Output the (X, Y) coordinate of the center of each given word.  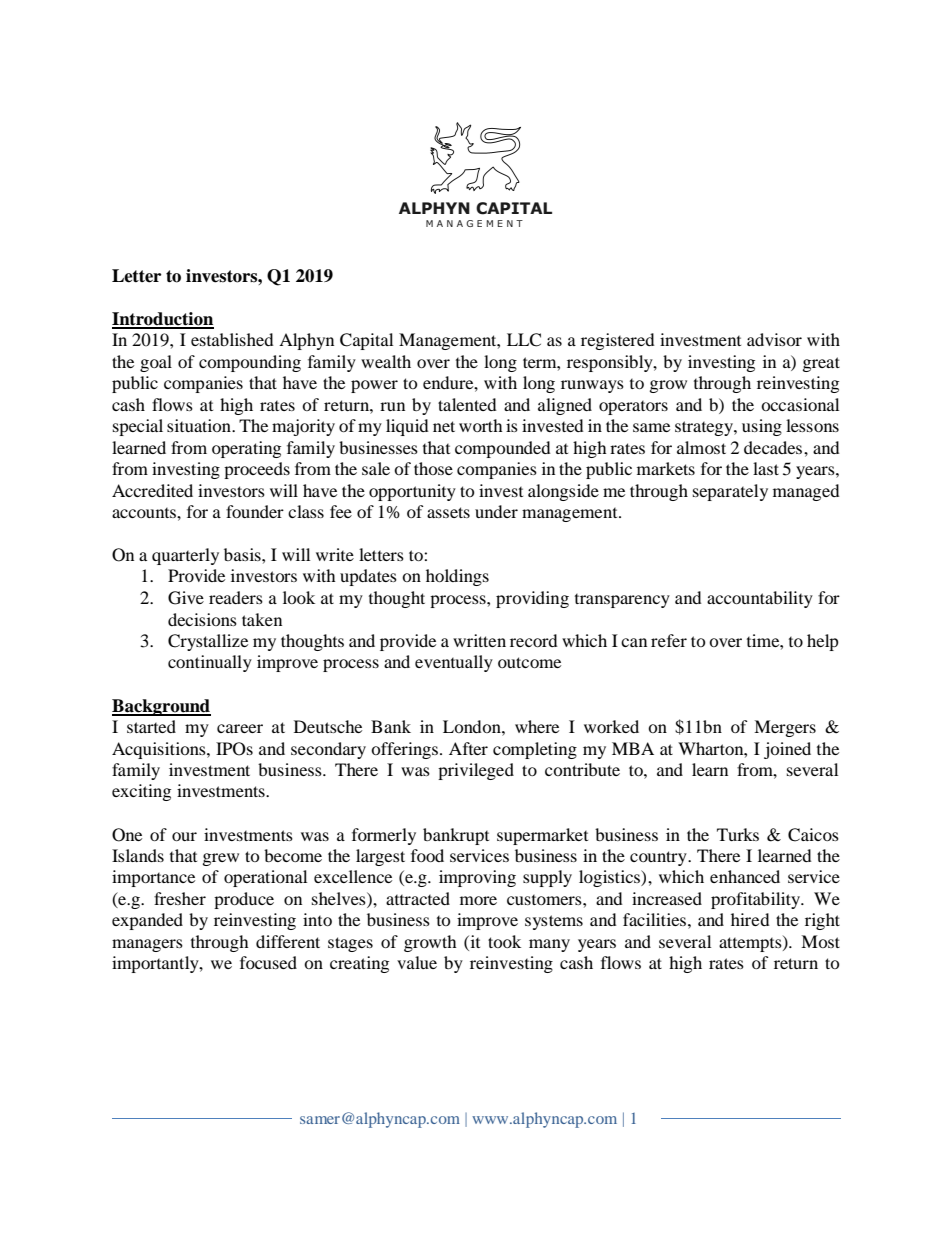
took (504, 941)
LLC (524, 340)
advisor (774, 339)
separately (730, 492)
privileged (476, 771)
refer (669, 640)
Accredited (152, 490)
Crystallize (208, 642)
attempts (751, 944)
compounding (250, 363)
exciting (141, 792)
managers (147, 945)
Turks (738, 834)
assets (448, 512)
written (479, 640)
